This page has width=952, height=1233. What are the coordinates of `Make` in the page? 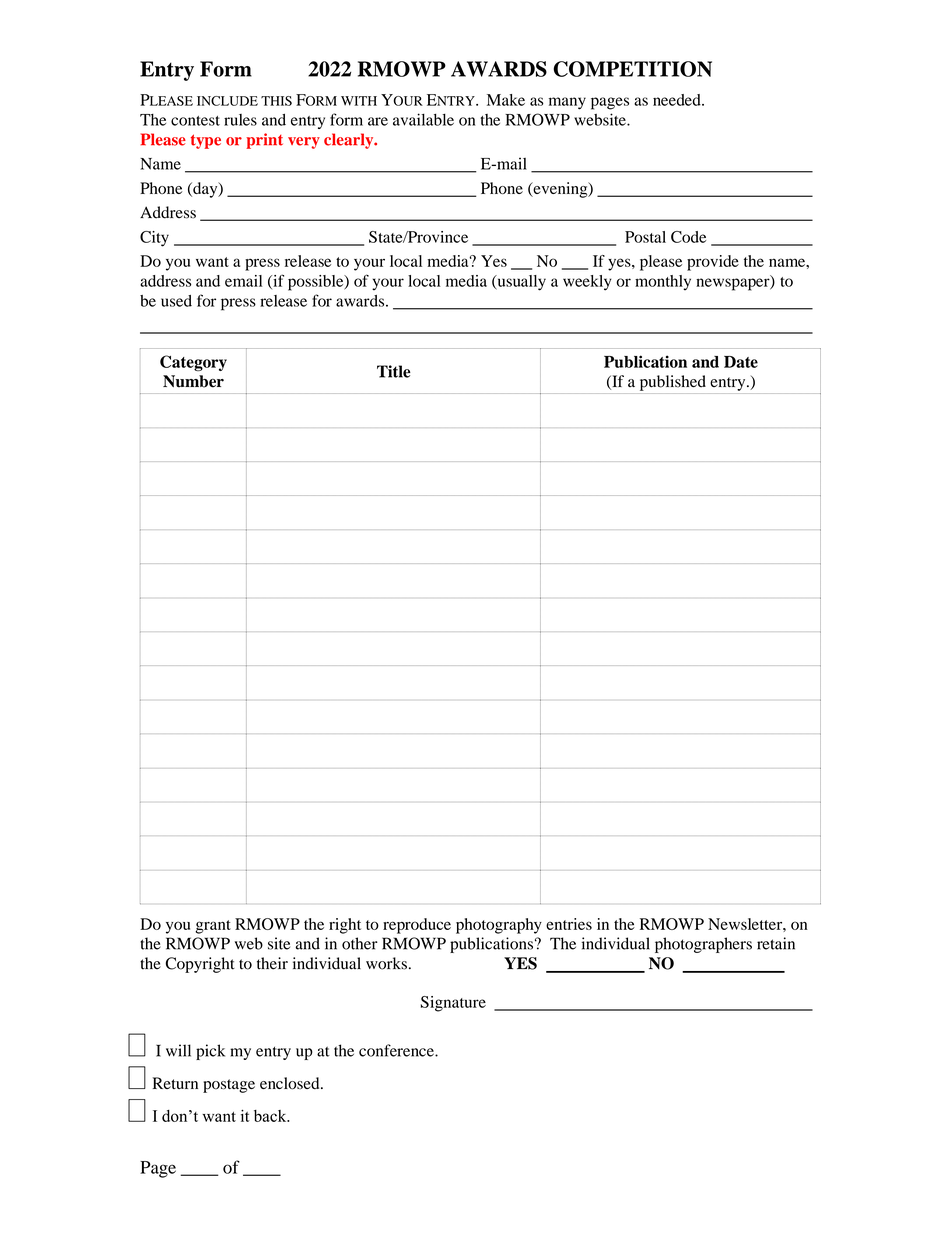 It's located at (506, 100).
